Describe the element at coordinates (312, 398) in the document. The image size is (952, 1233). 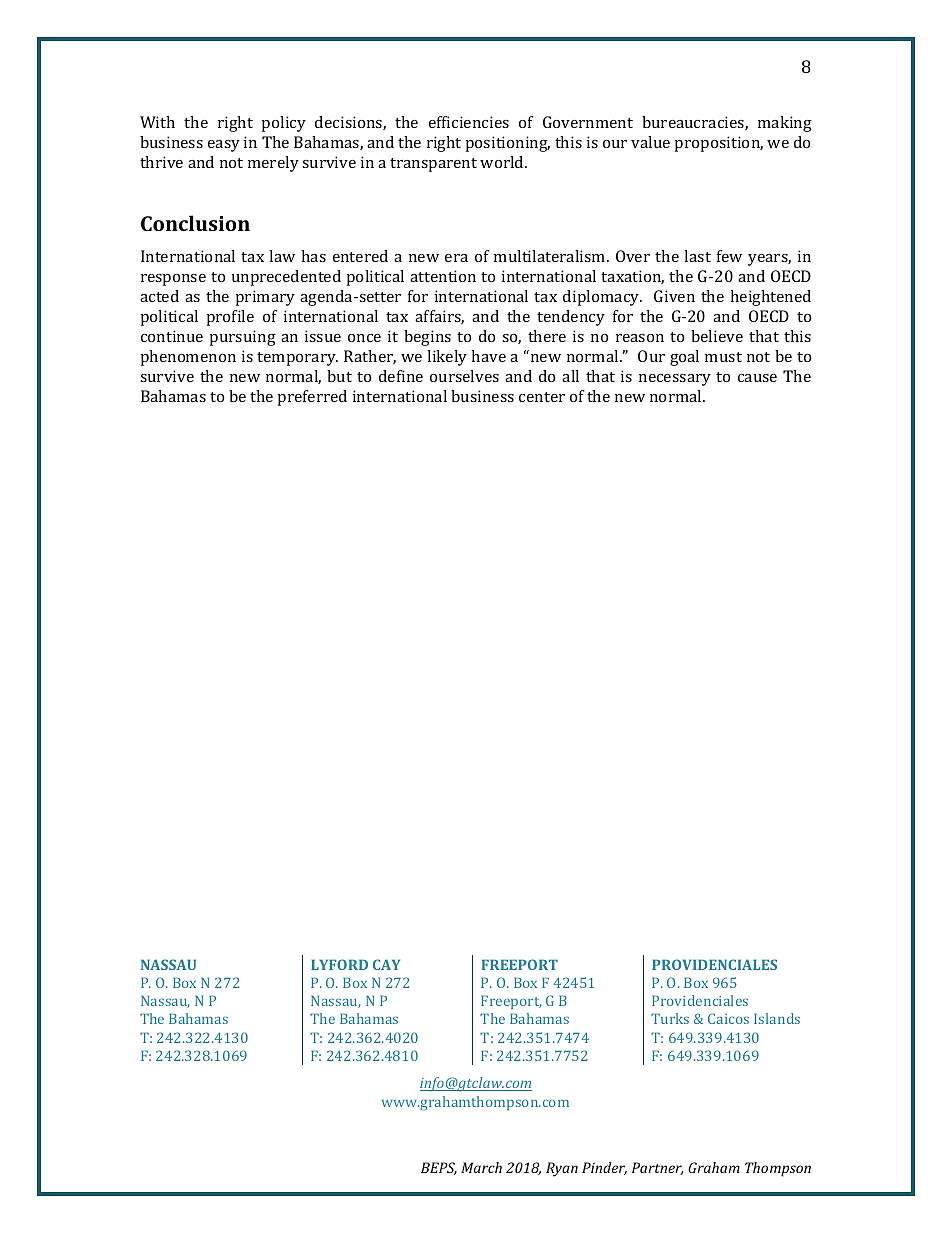
I see `preferred` at that location.
